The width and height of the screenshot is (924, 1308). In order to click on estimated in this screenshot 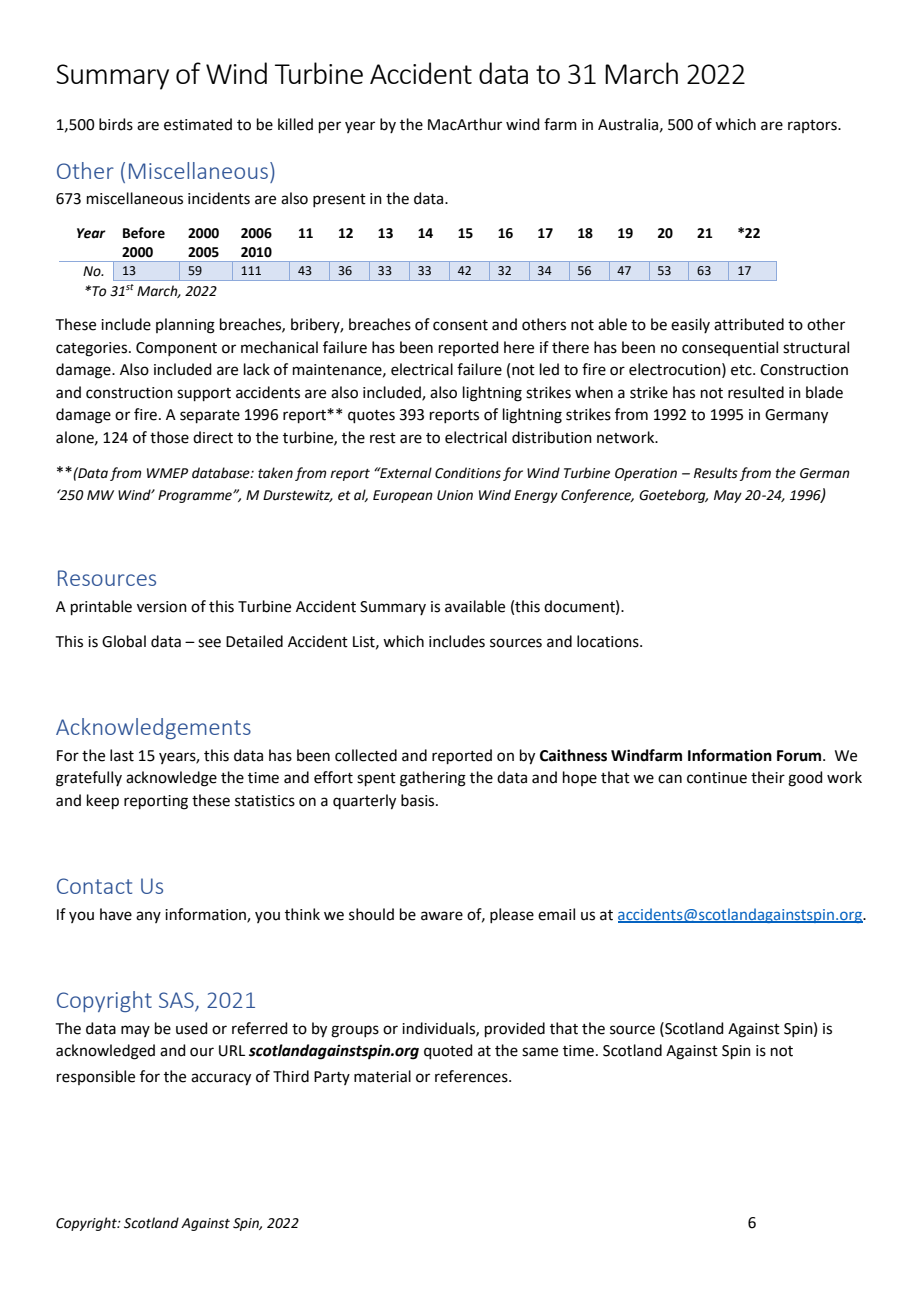, I will do `click(198, 124)`.
